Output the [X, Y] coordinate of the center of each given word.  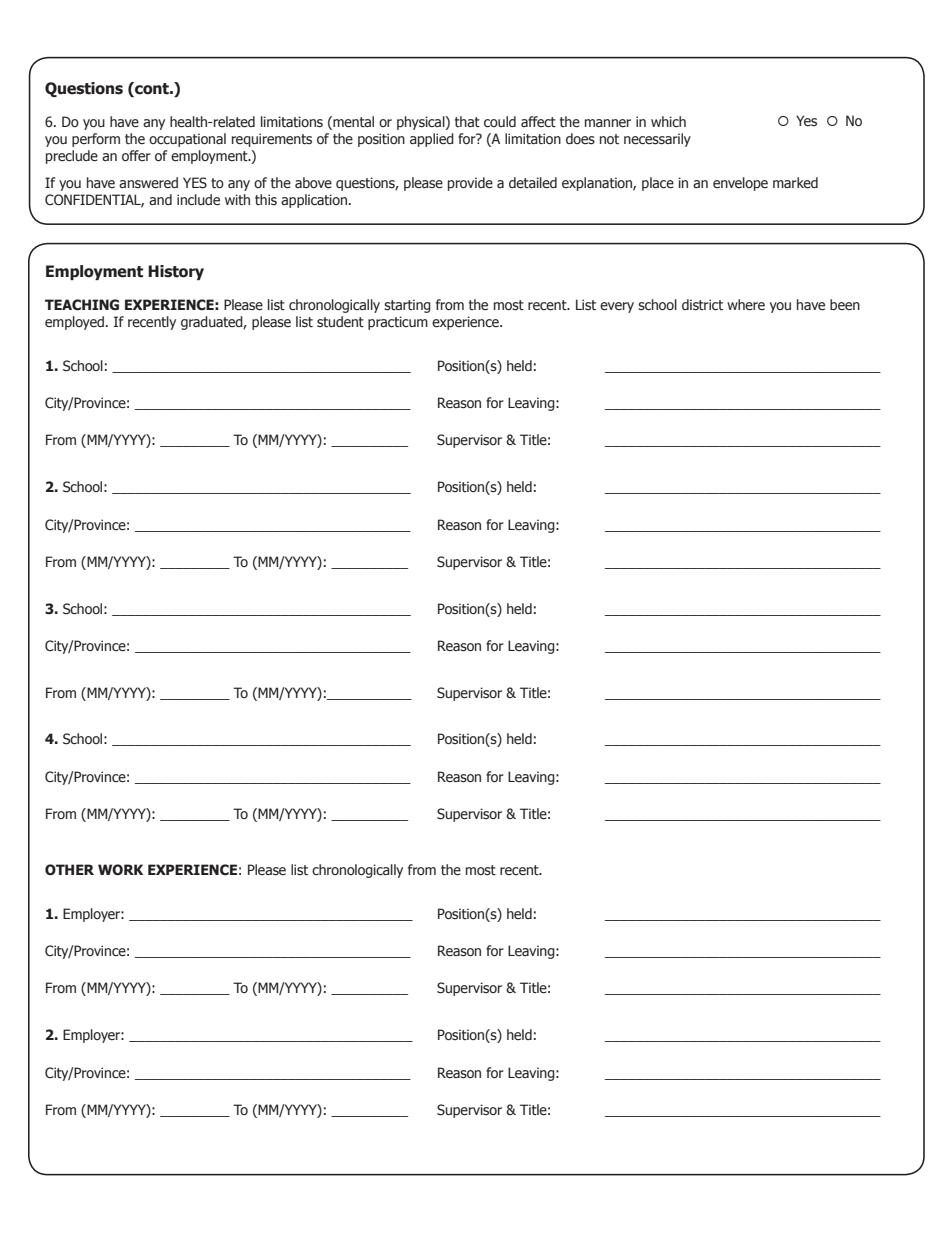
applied [432, 140]
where [746, 305]
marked [795, 183]
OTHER [69, 870]
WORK [120, 869]
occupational [187, 140]
